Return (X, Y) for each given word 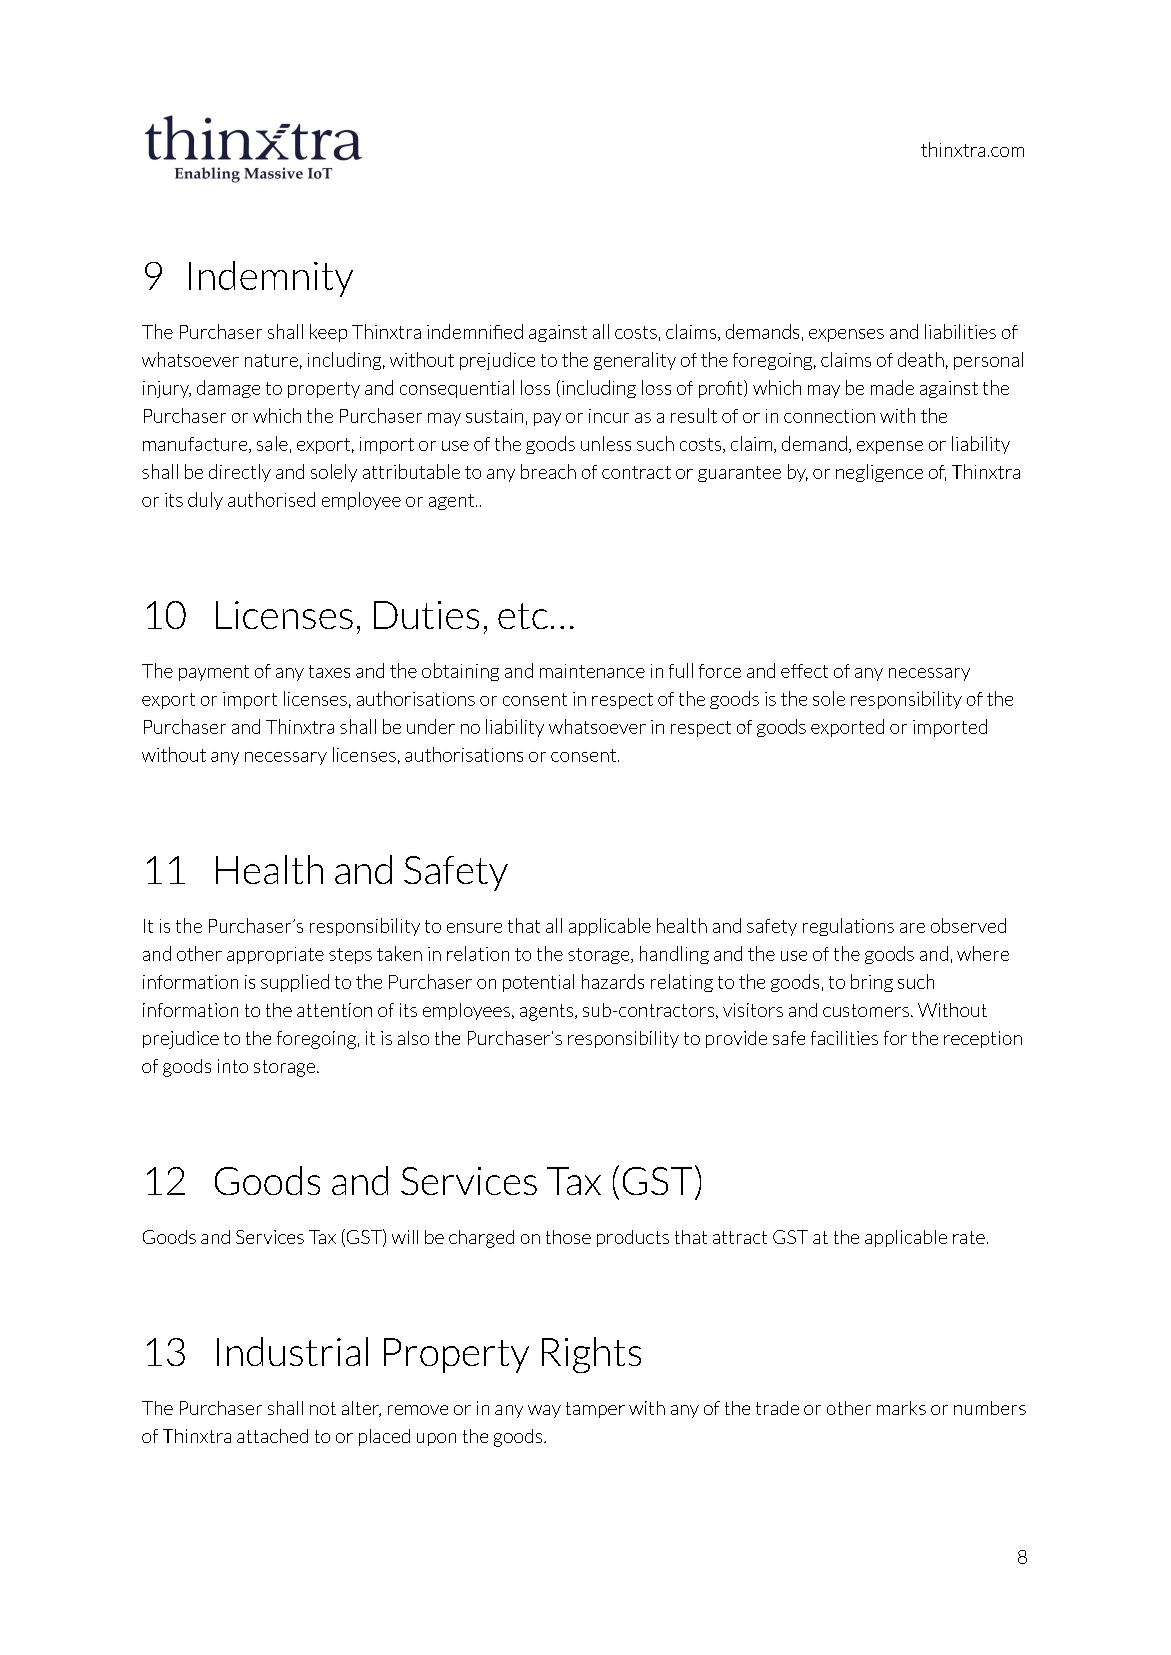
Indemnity (271, 279)
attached (272, 1436)
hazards (613, 981)
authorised (271, 499)
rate (969, 1237)
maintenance (592, 671)
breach (548, 471)
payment (214, 673)
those (568, 1237)
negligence (879, 473)
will (405, 1237)
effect (804, 671)
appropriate (275, 955)
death (921, 359)
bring (872, 983)
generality (635, 361)
